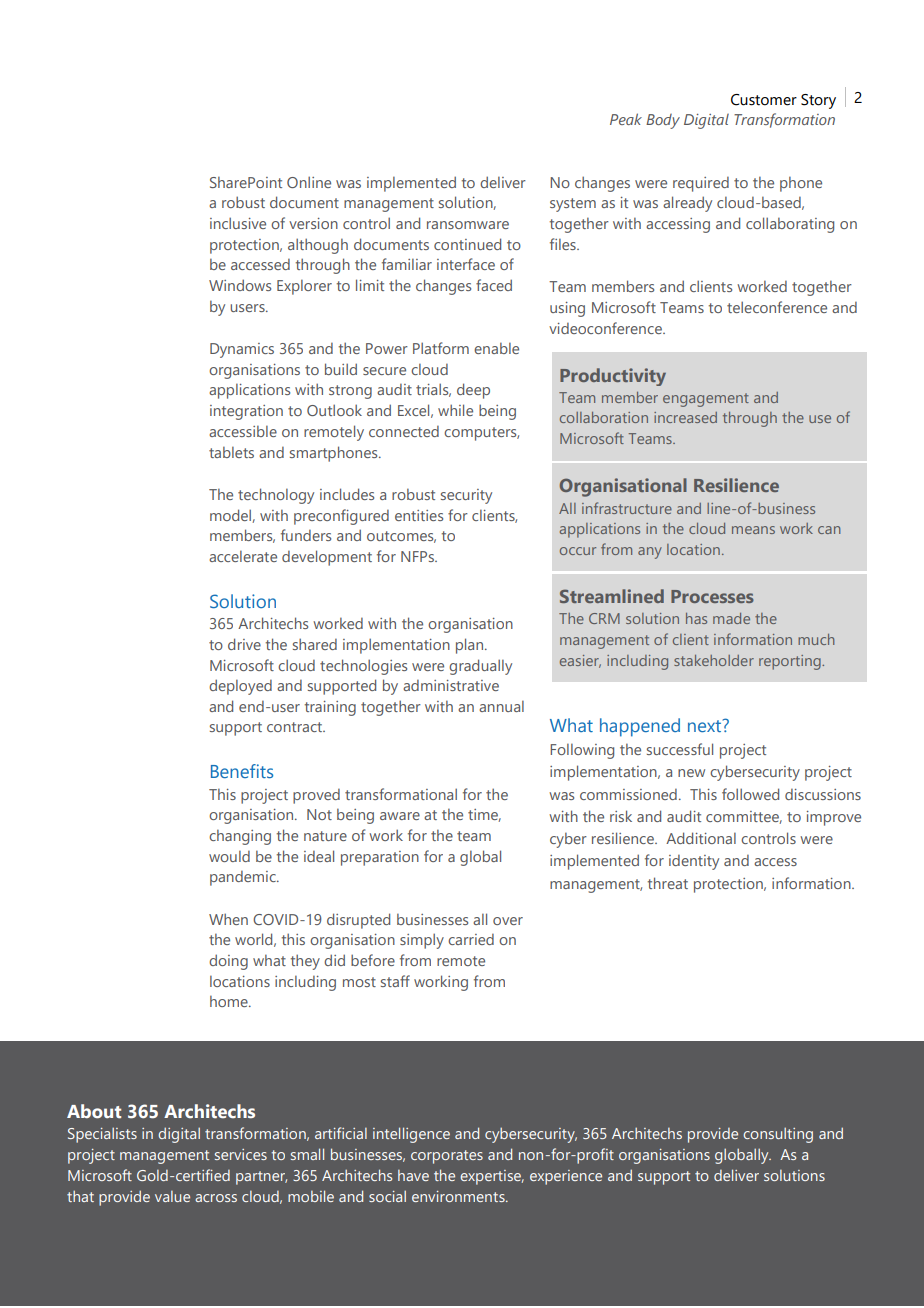  What do you see at coordinates (240, 837) in the page?
I see `changing` at bounding box center [240, 837].
